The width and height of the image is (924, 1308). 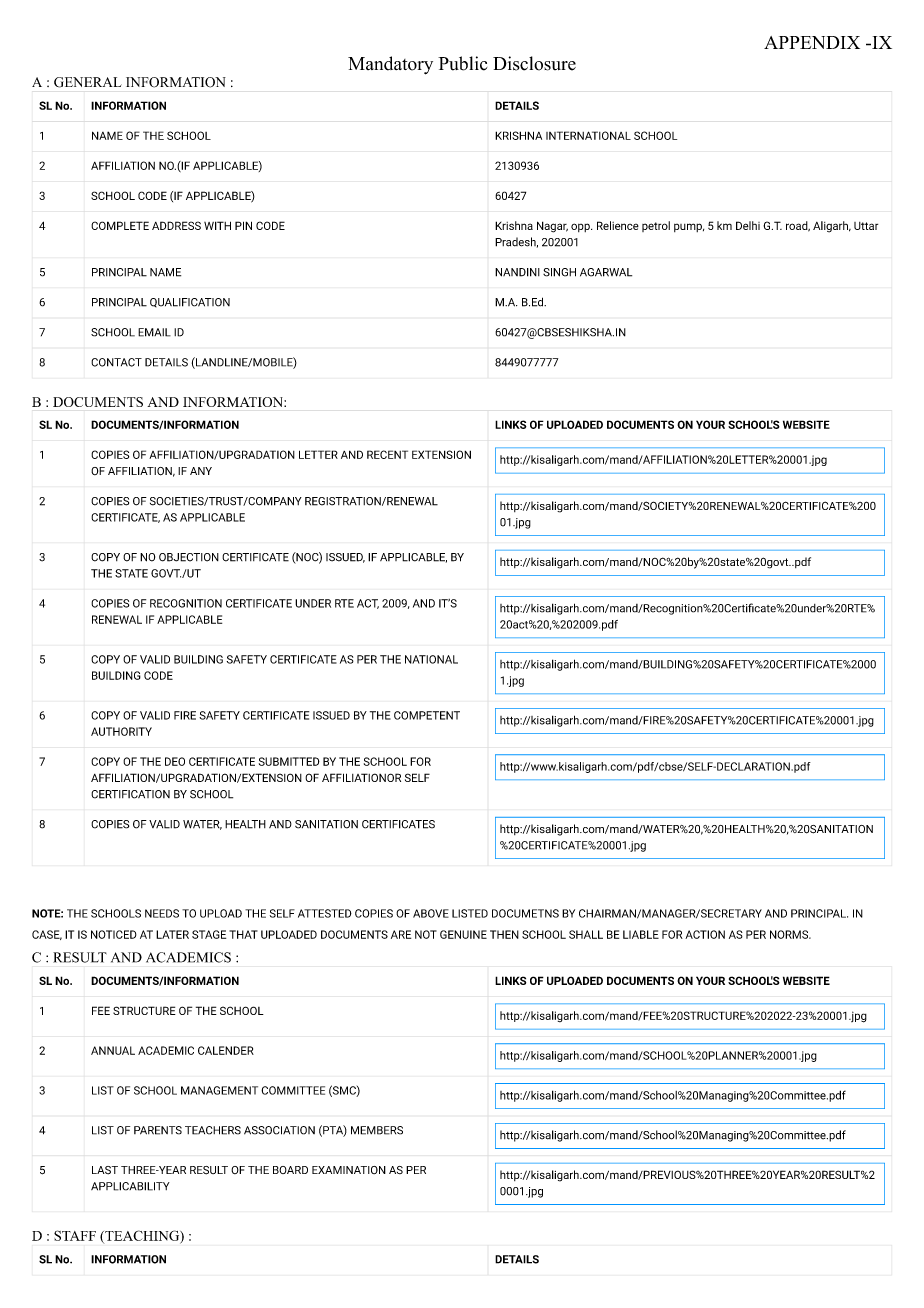 What do you see at coordinates (431, 913) in the image?
I see `ABOVE` at bounding box center [431, 913].
